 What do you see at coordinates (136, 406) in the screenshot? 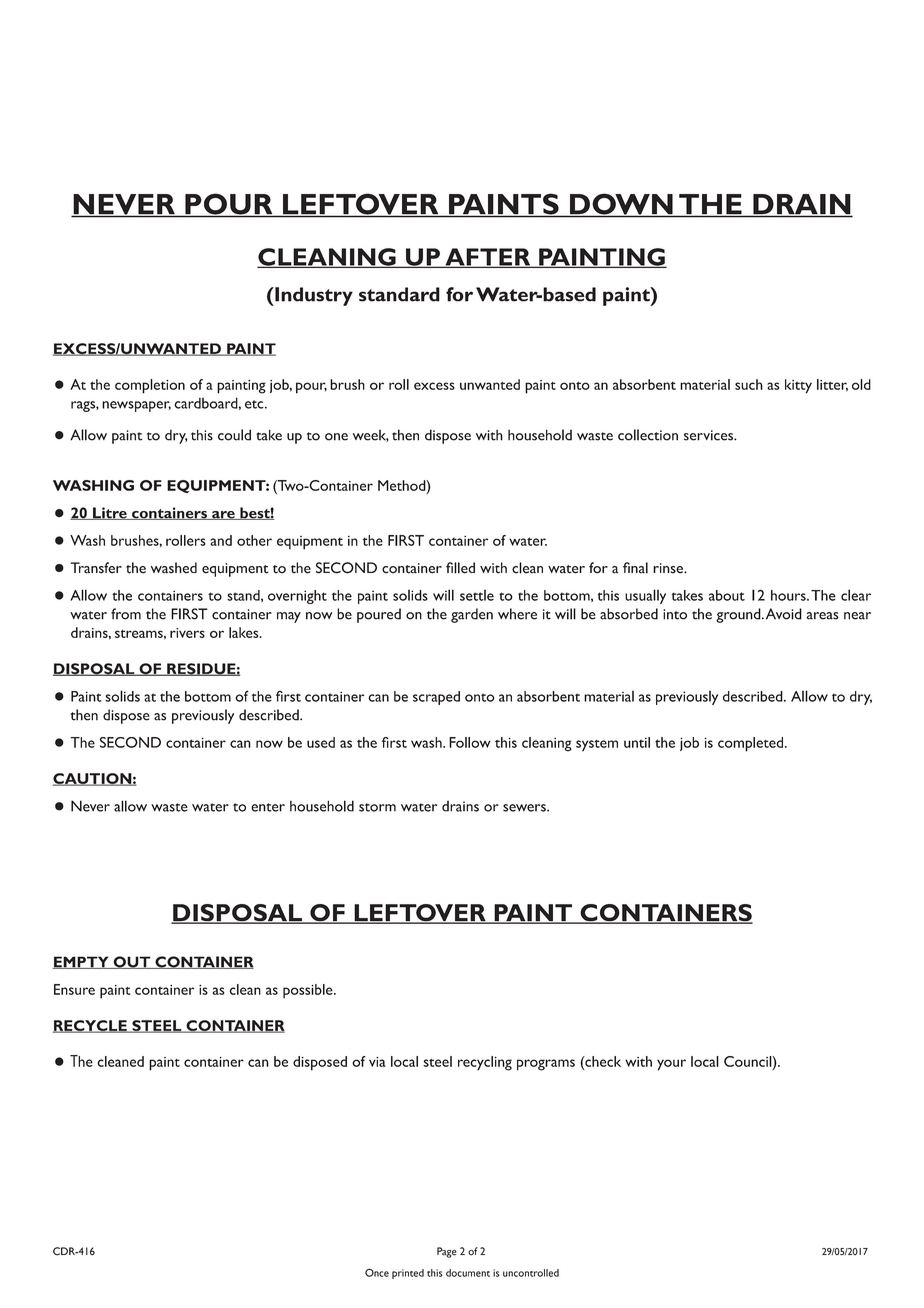
I see `newspaper` at bounding box center [136, 406].
